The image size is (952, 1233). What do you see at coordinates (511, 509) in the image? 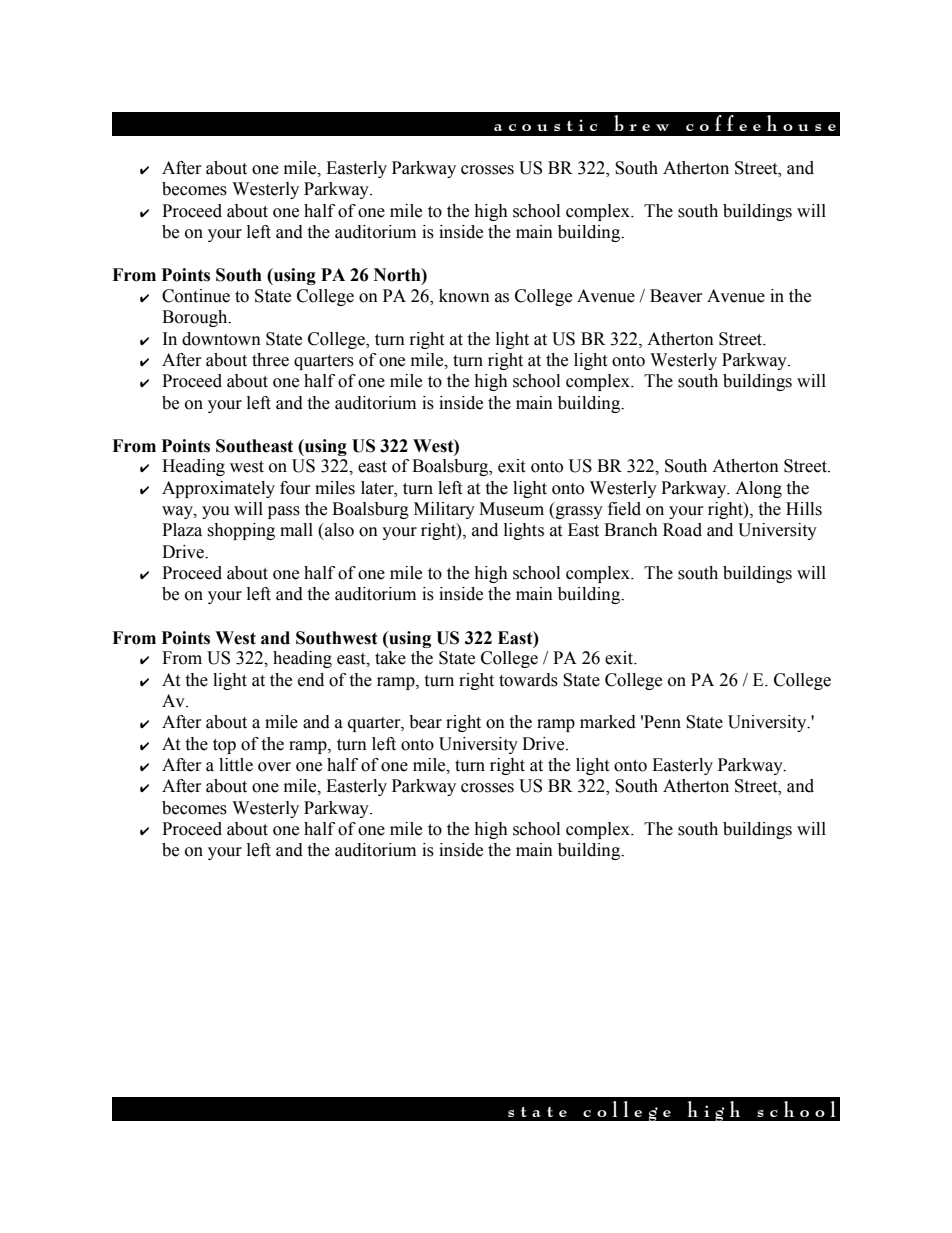
I see `Museum` at bounding box center [511, 509].
